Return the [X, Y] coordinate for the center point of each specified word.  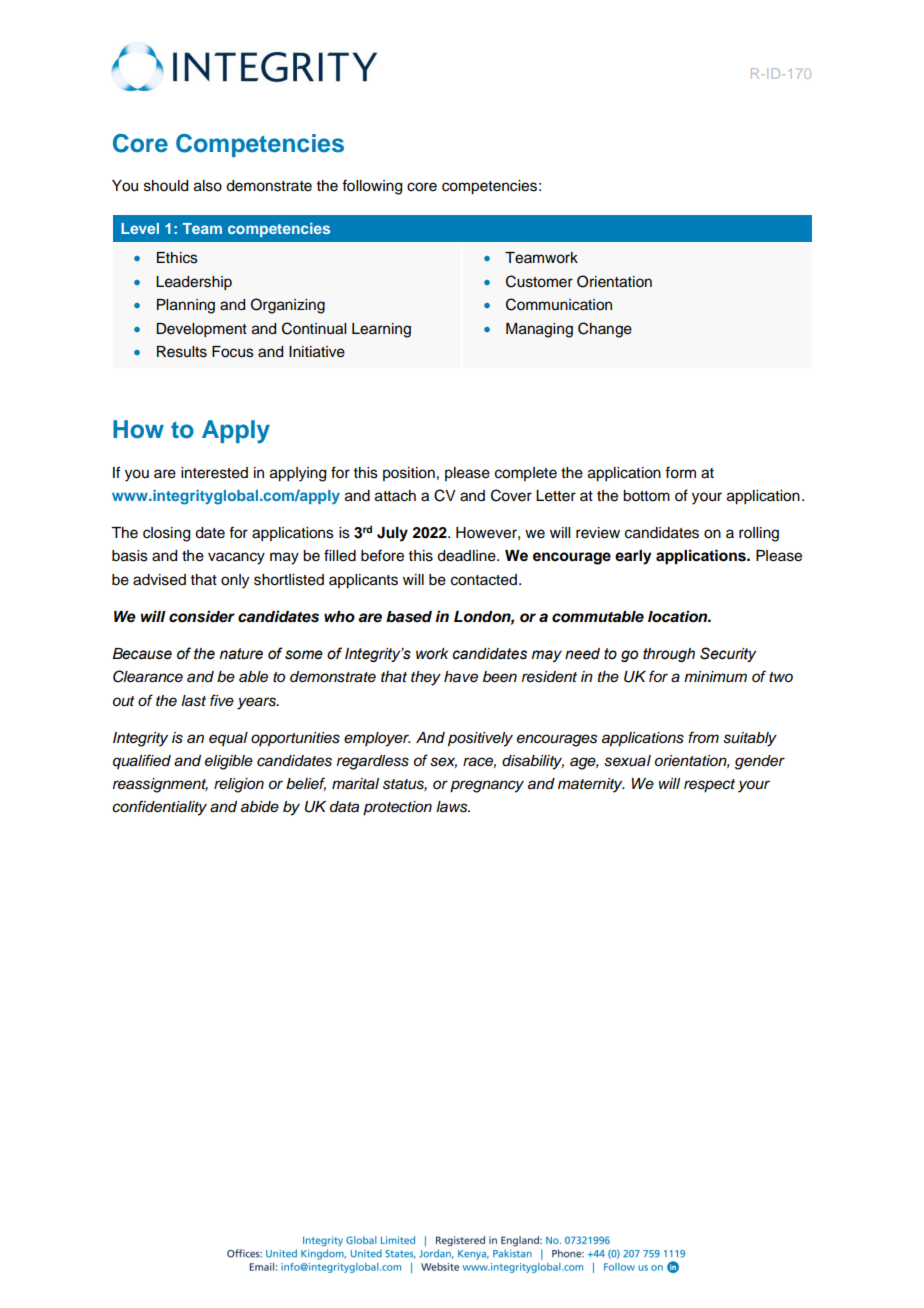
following [372, 187]
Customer [539, 281]
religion [239, 785]
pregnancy [487, 786]
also [208, 186]
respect [709, 786]
